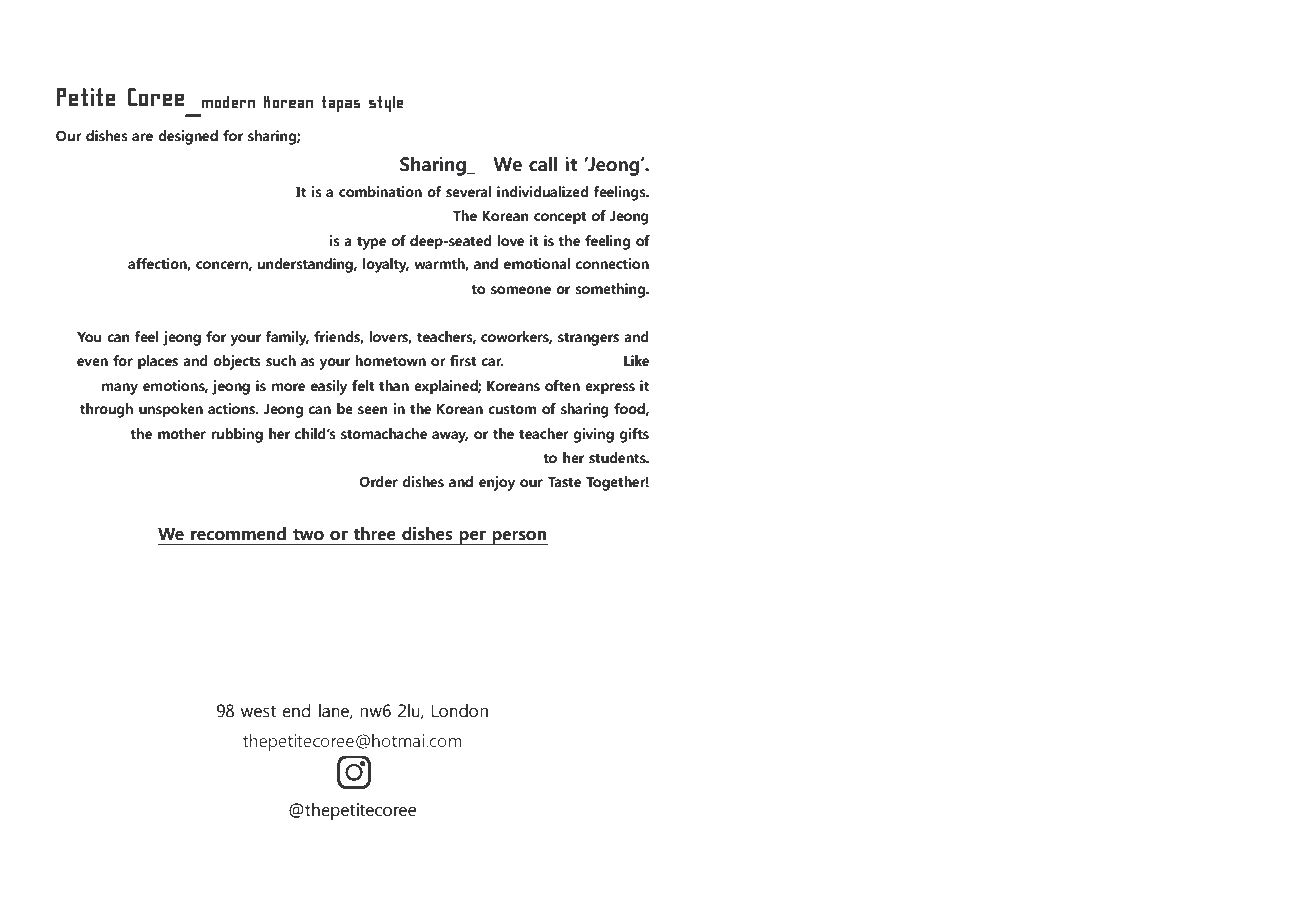 The height and width of the screenshot is (924, 1308). Describe the element at coordinates (386, 104) in the screenshot. I see `style` at that location.
